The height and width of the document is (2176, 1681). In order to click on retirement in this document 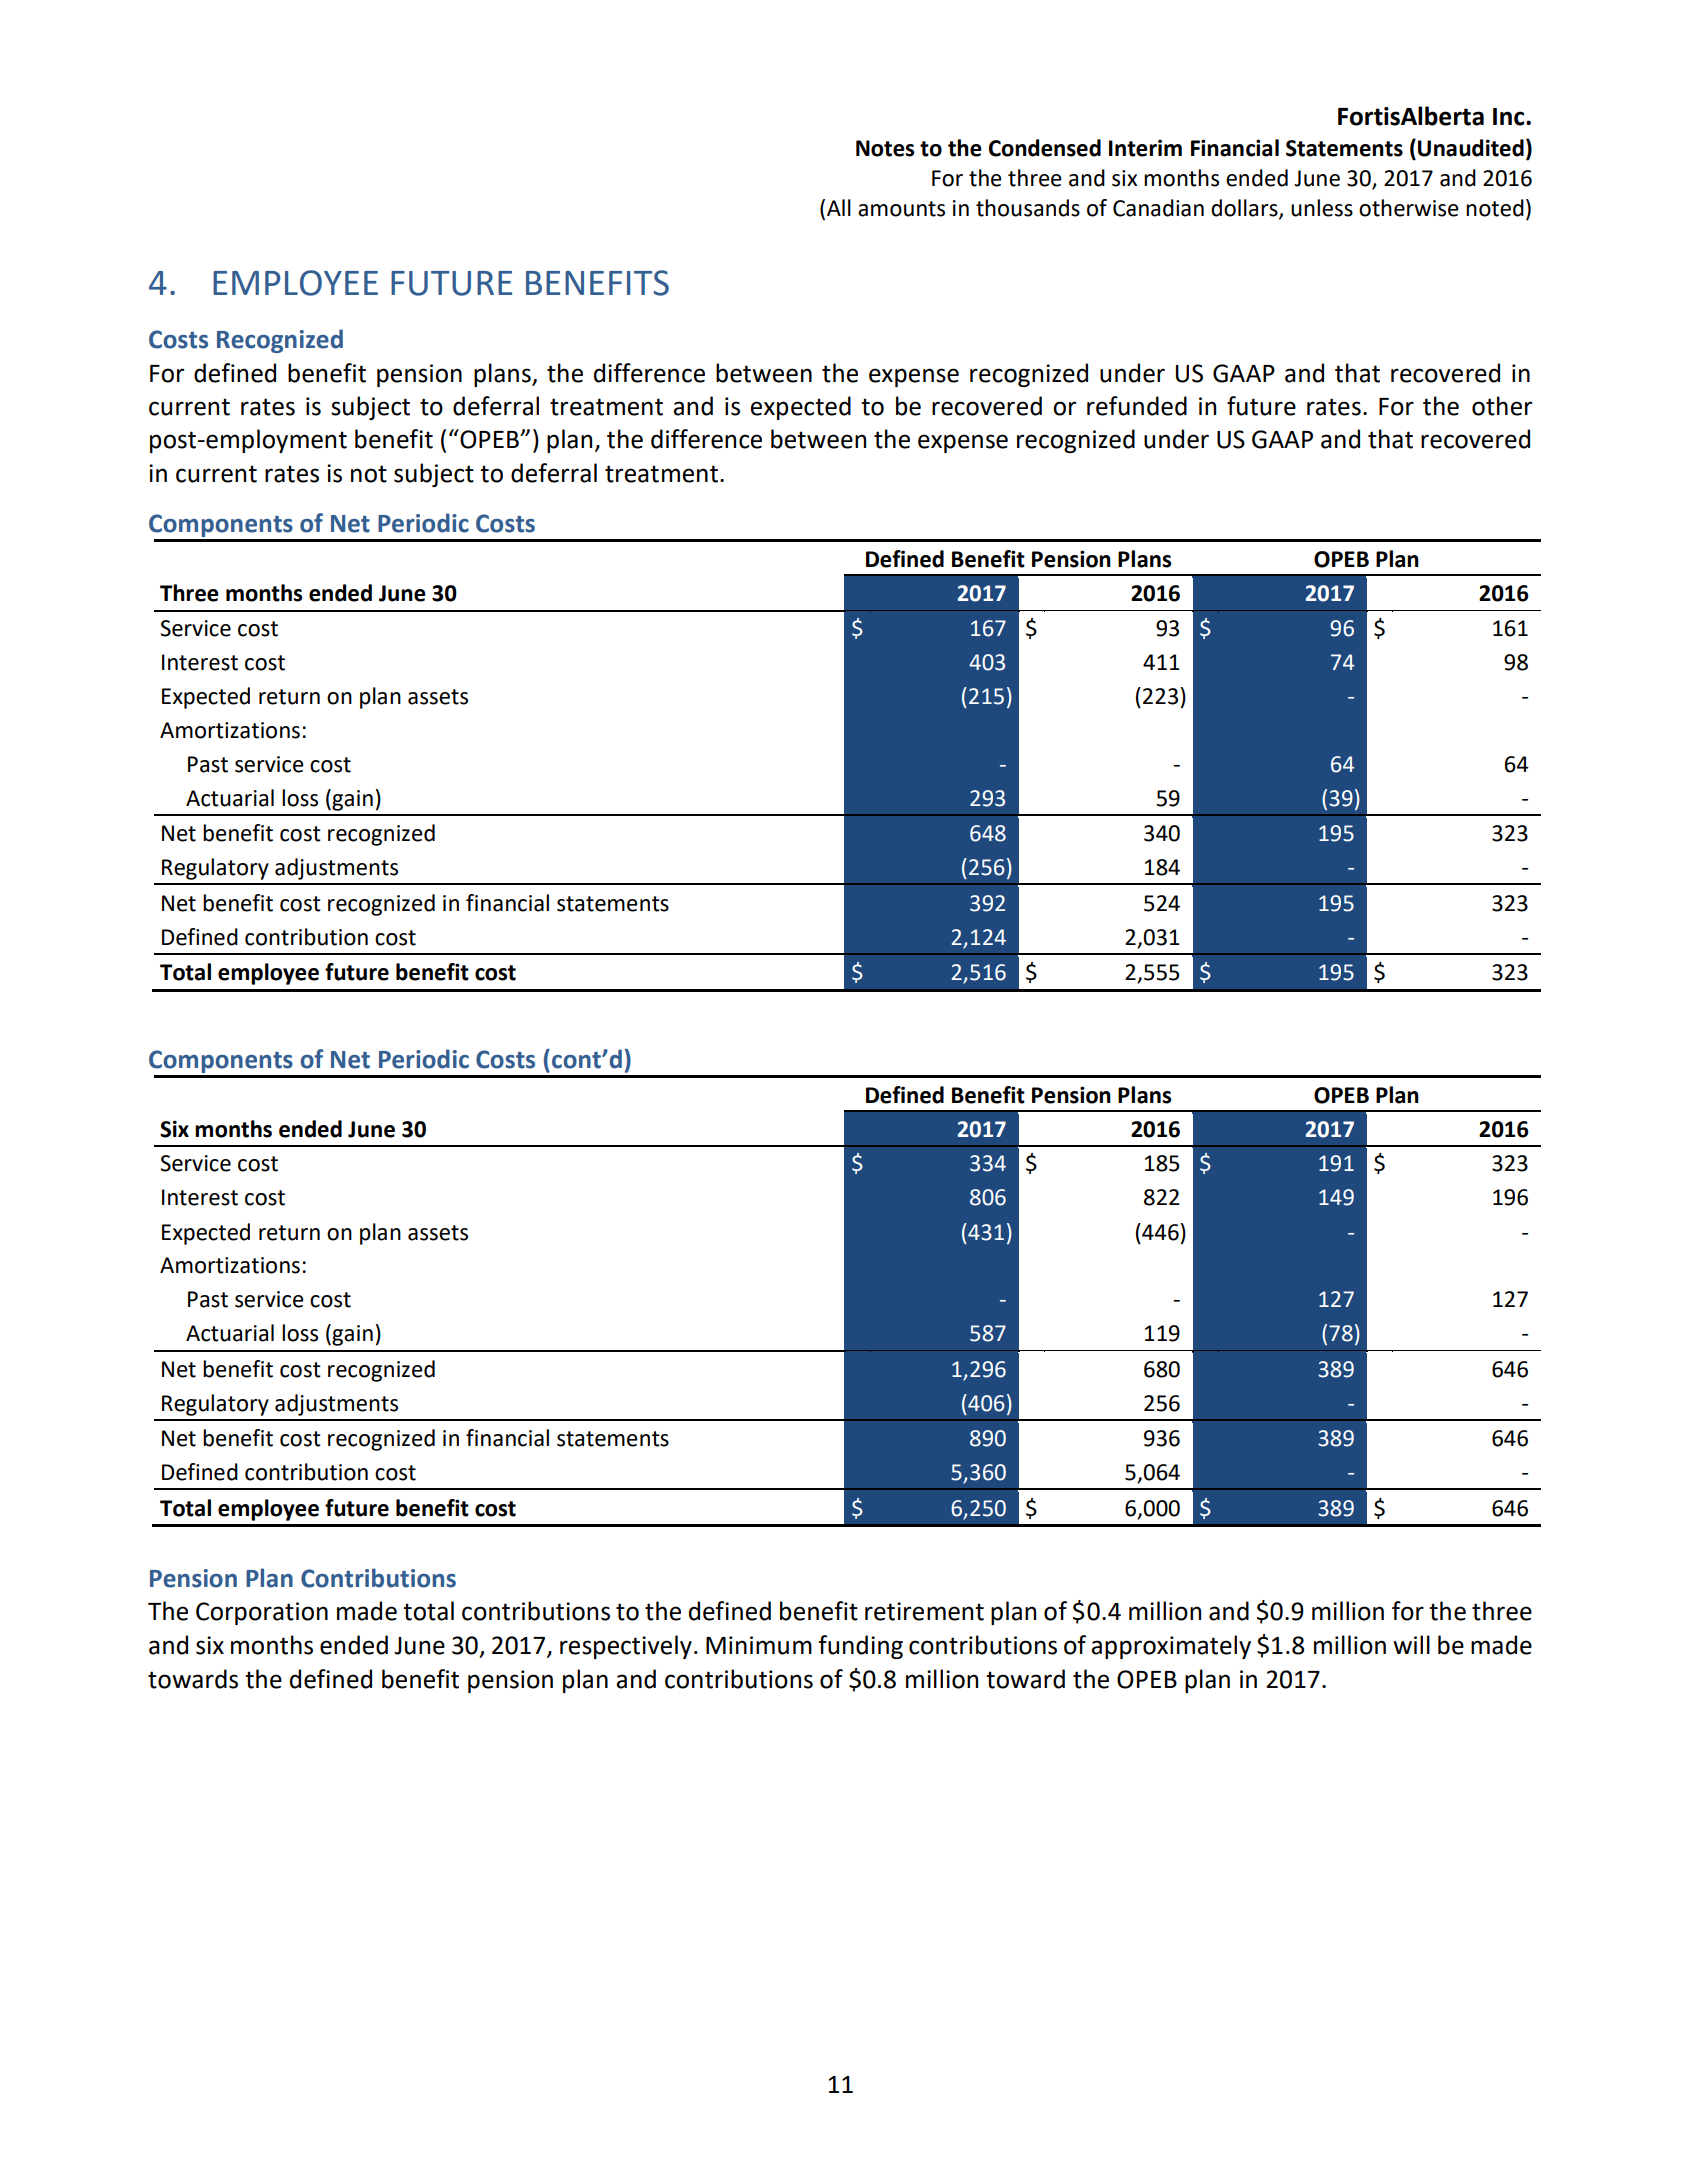, I will do `click(924, 1611)`.
